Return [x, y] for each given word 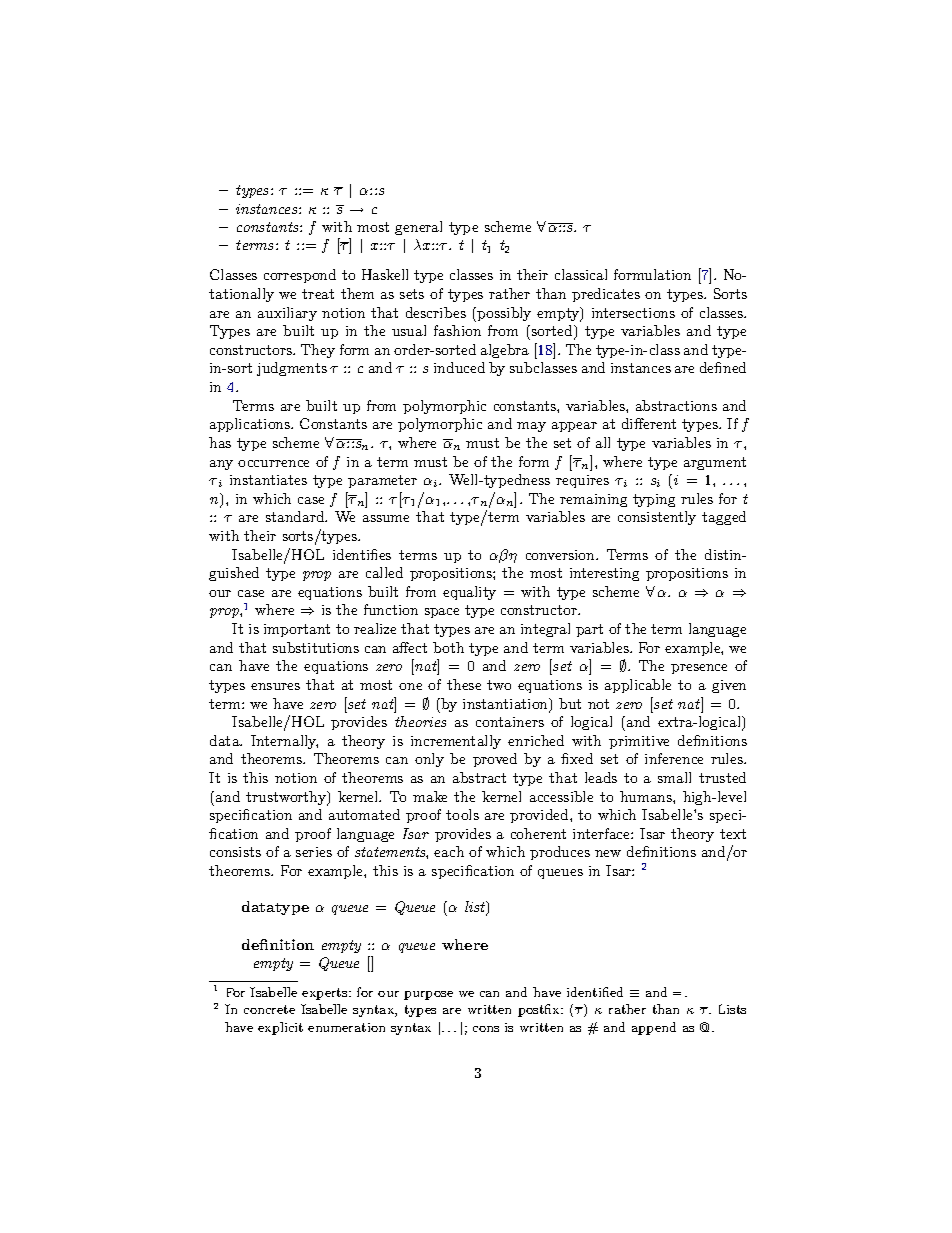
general [418, 228]
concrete [269, 1009]
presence [699, 669]
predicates [606, 295]
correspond [300, 276]
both [448, 647]
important [297, 630]
